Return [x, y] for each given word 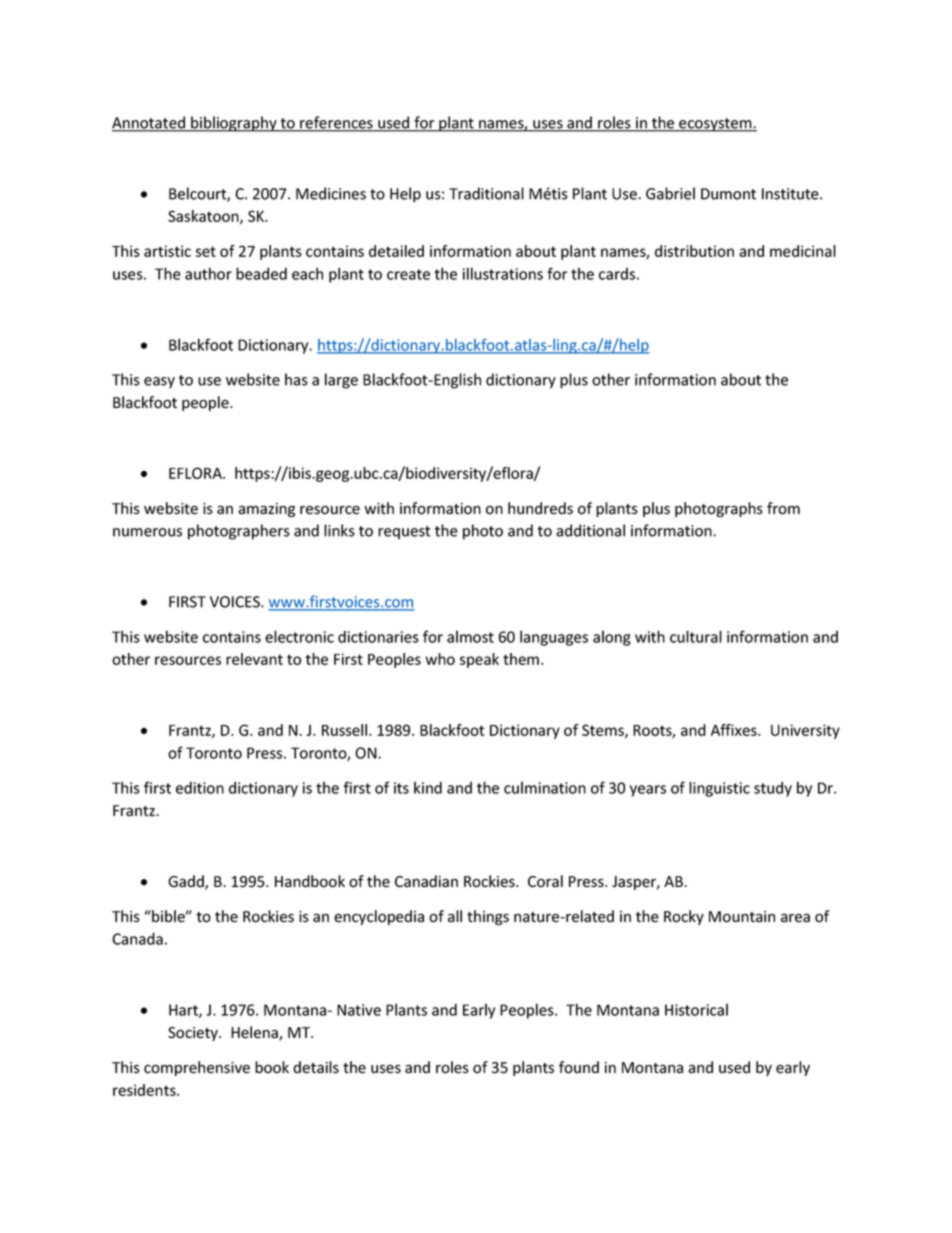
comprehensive [197, 1068]
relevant [254, 659]
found [579, 1067]
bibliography [234, 124]
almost [470, 637]
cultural [696, 636]
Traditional [486, 193]
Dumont [728, 194]
